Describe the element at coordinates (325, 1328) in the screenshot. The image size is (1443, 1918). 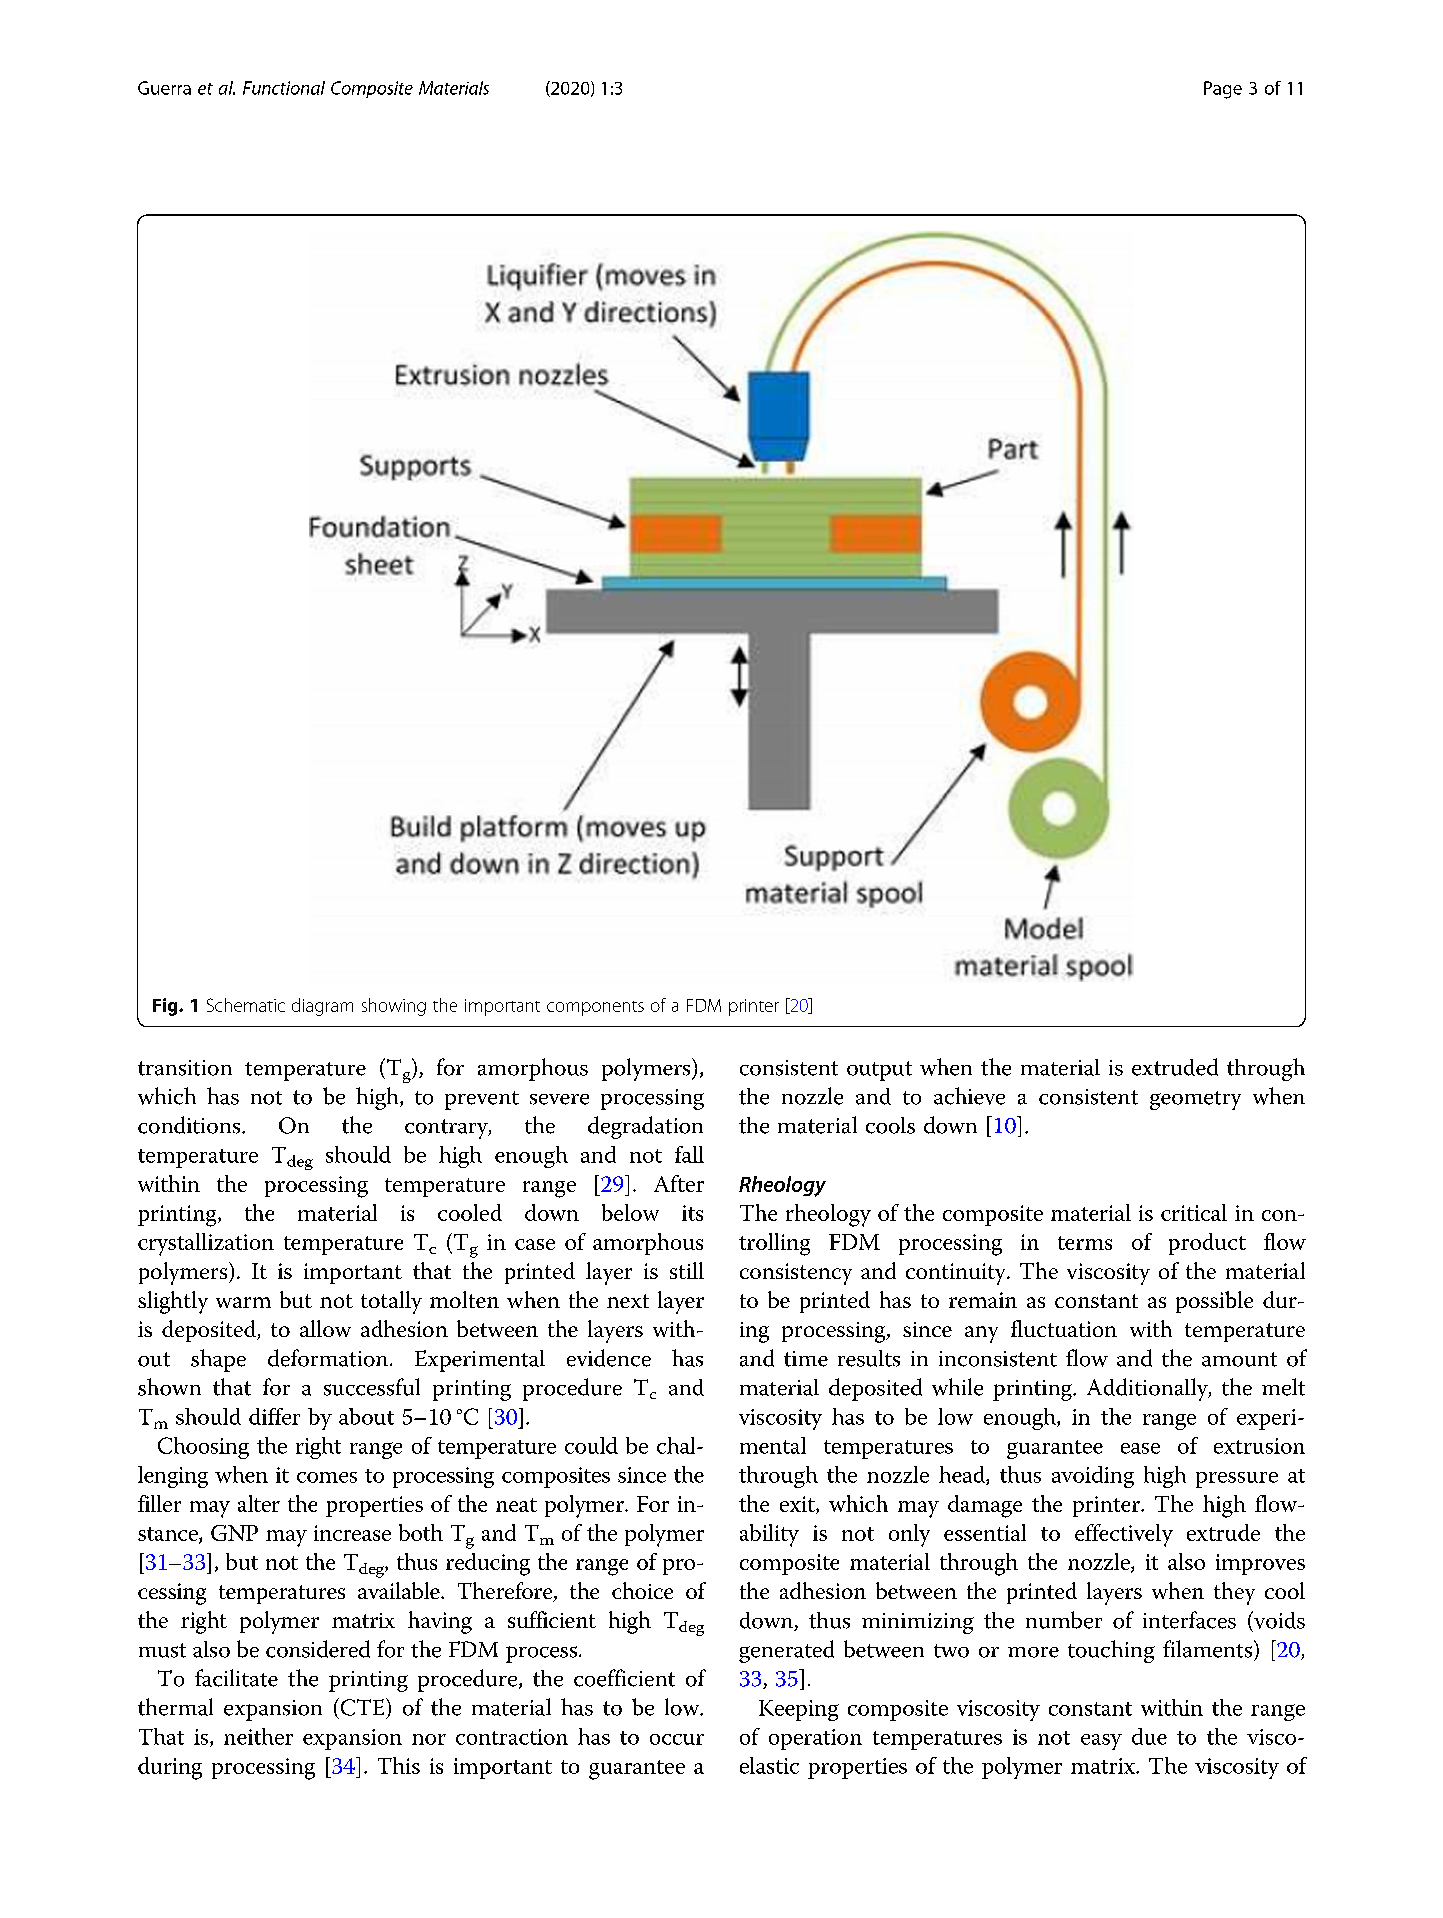
I see `allow` at that location.
